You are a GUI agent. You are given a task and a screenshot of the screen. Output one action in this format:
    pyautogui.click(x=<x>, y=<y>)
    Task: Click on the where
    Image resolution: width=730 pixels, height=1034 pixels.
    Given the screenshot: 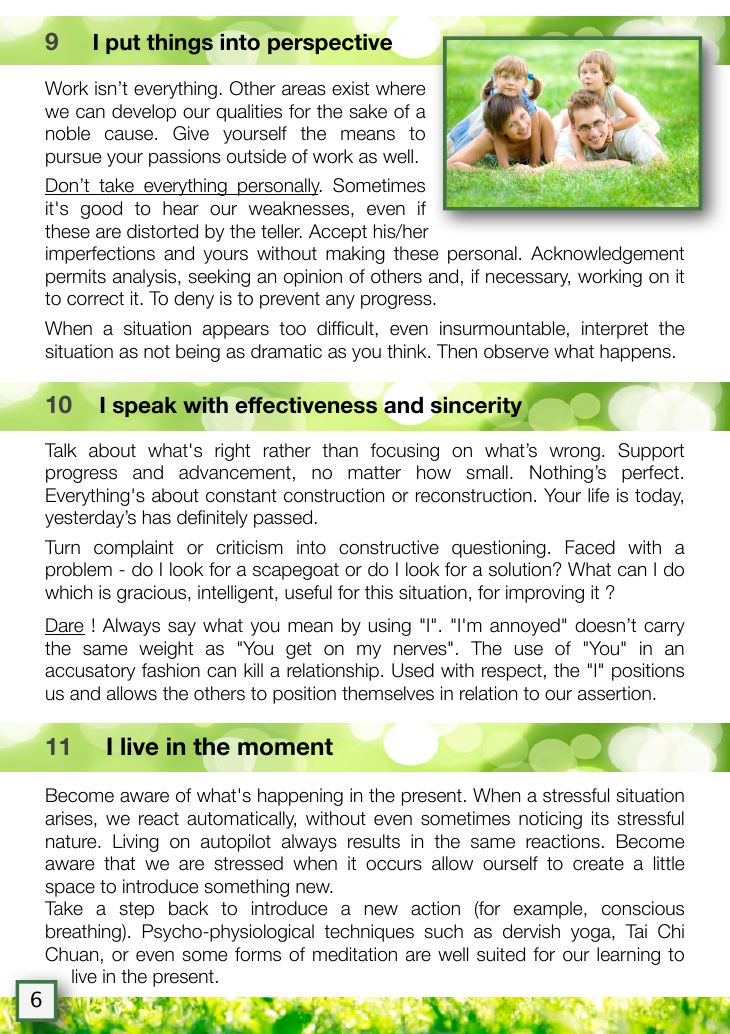 What is the action you would take?
    pyautogui.click(x=400, y=88)
